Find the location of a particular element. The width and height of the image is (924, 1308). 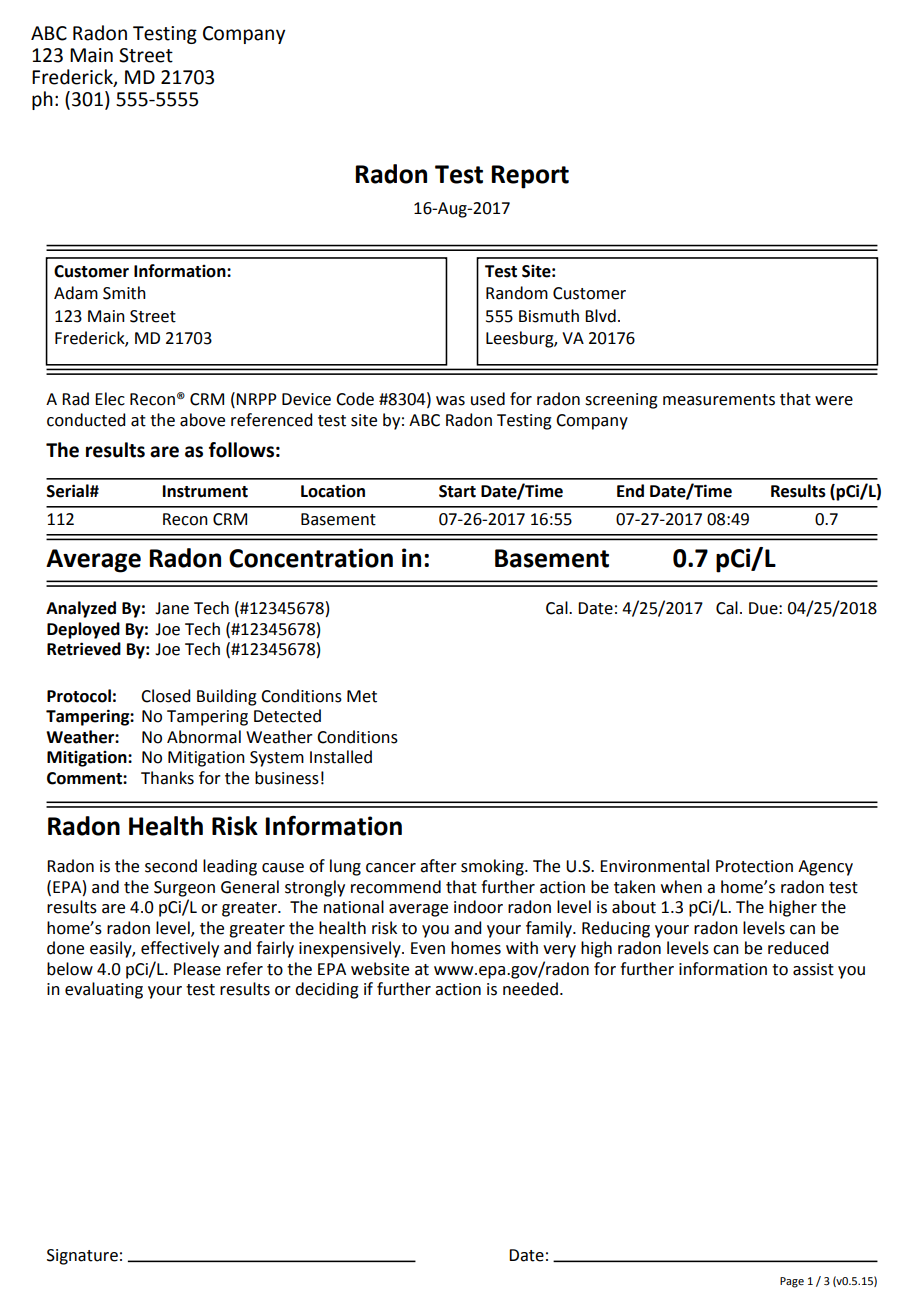

measurements is located at coordinates (719, 400).
